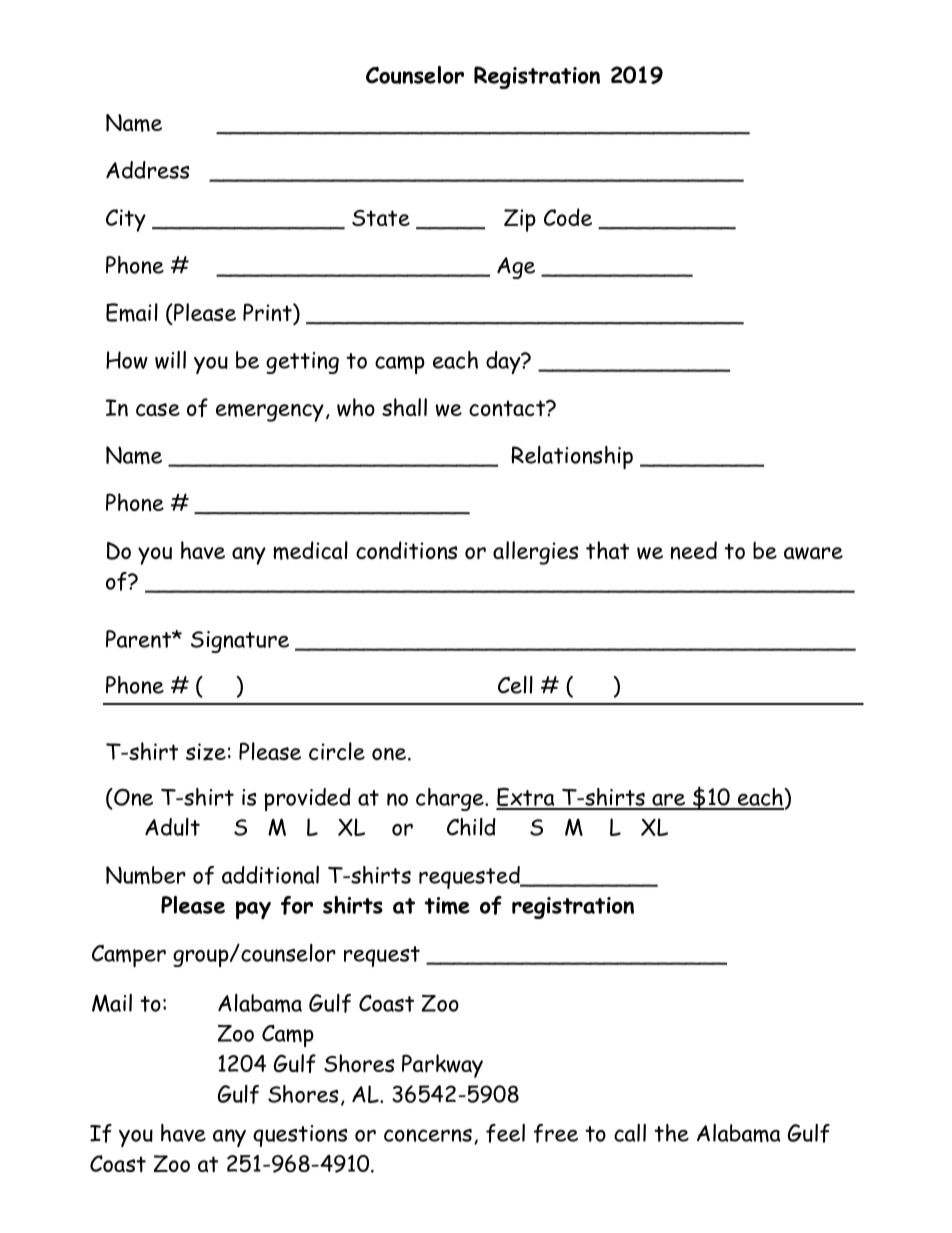  Describe the element at coordinates (148, 170) in the screenshot. I see `Address` at that location.
